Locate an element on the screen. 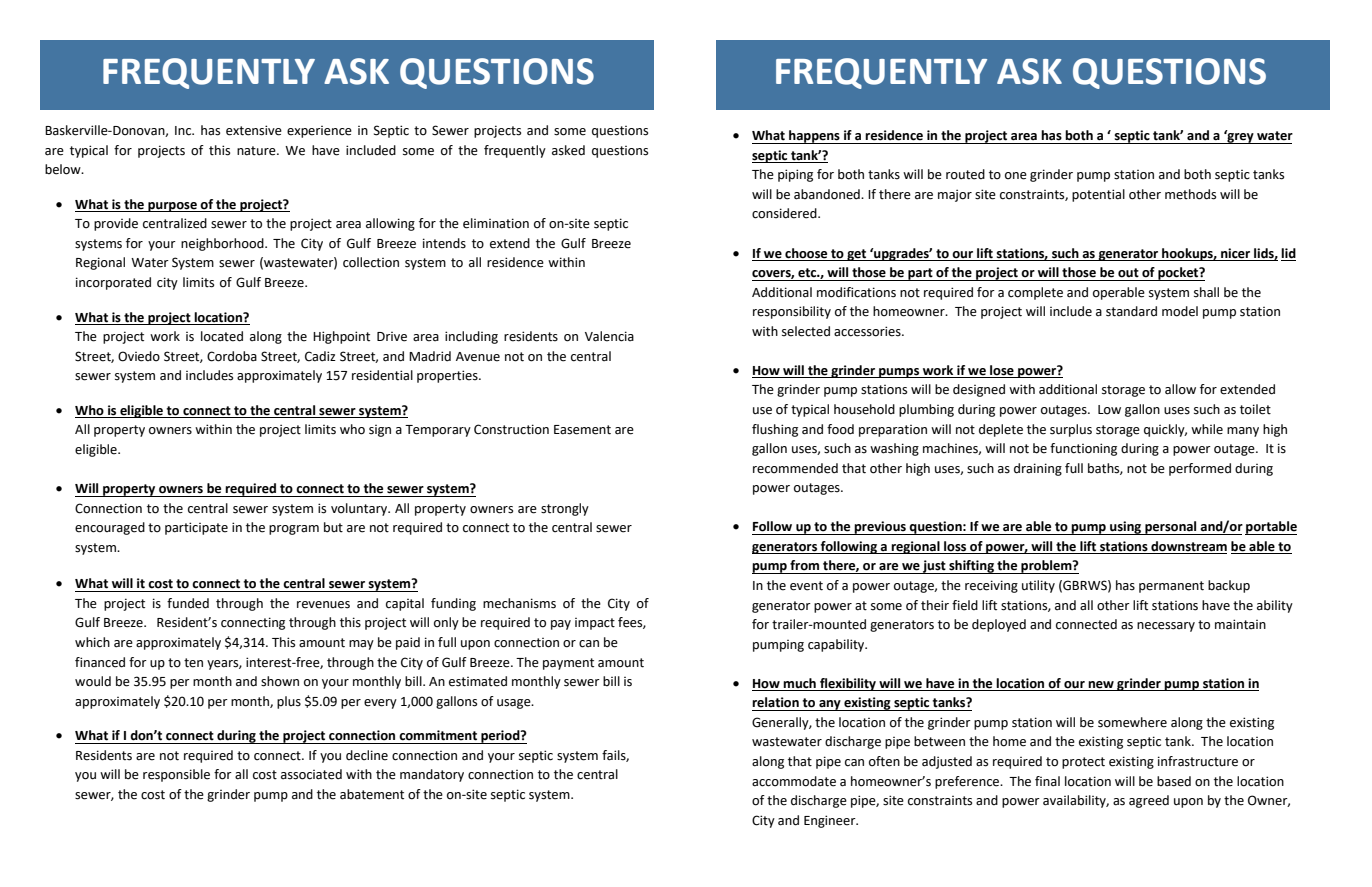 The height and width of the screenshot is (887, 1372). recommended is located at coordinates (795, 468).
